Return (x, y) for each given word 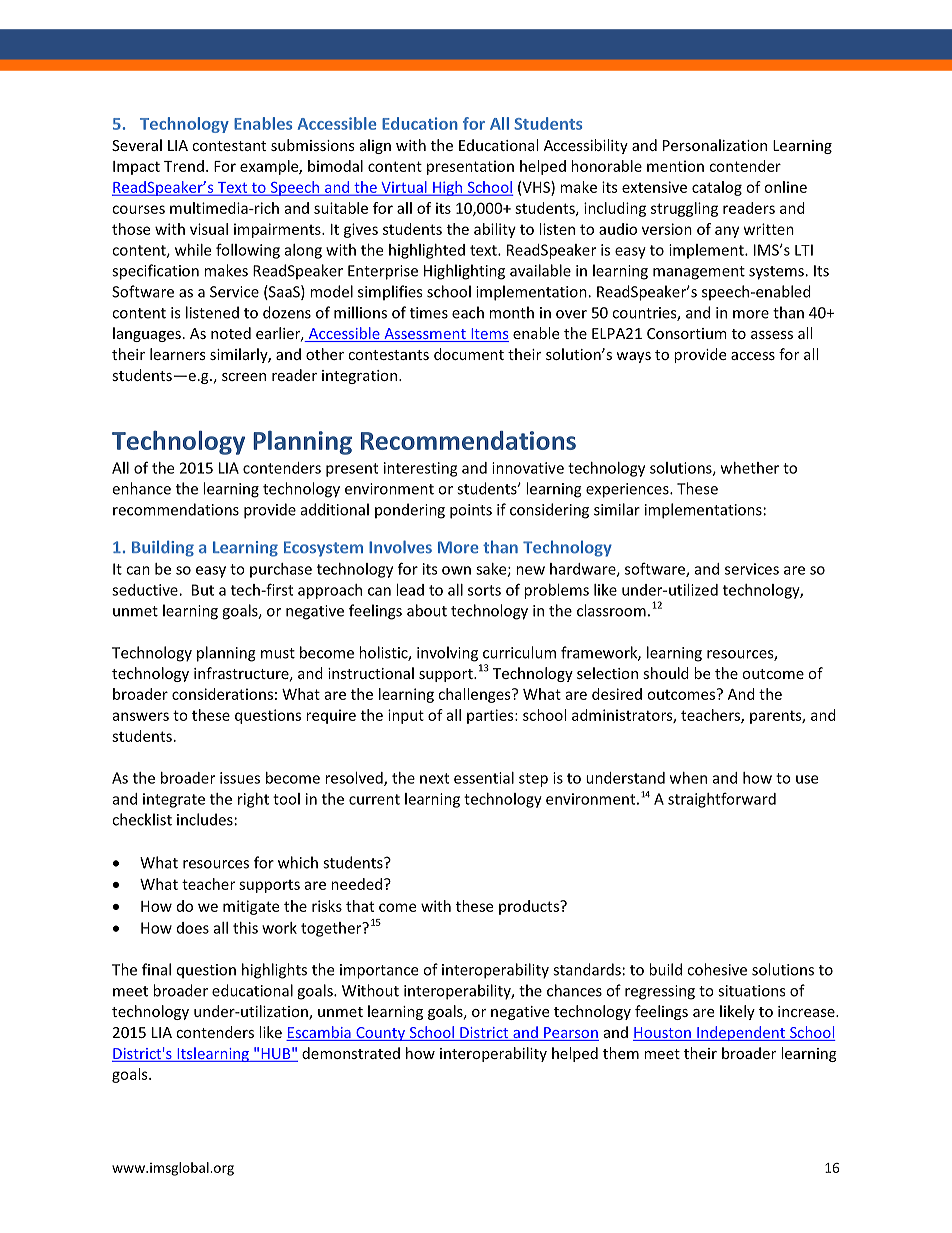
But (203, 590)
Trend (184, 166)
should (666, 673)
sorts (484, 590)
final (156, 969)
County (381, 1034)
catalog (717, 188)
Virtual (404, 188)
